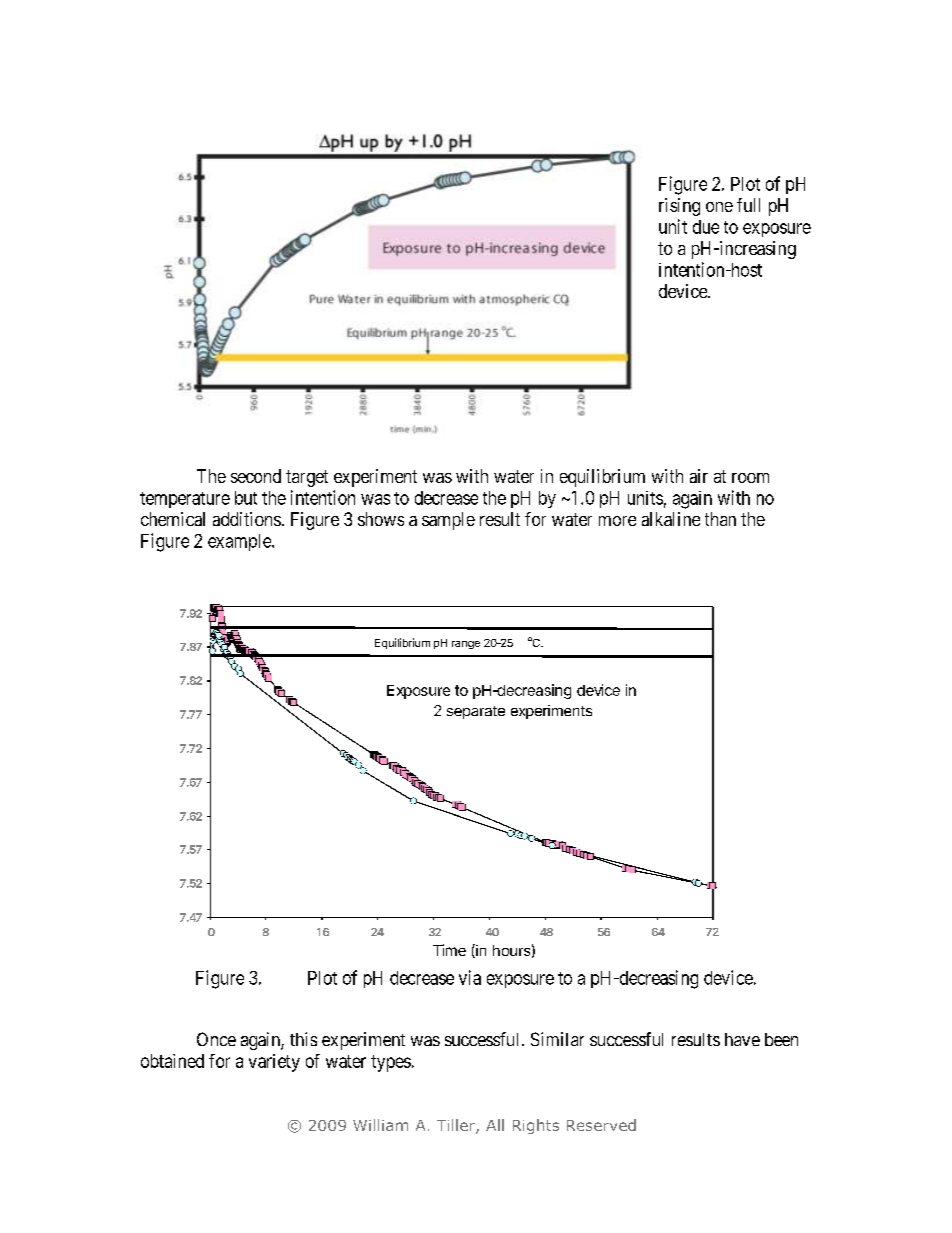 This page has height=1233, width=952. What do you see at coordinates (466, 645) in the page?
I see `range` at bounding box center [466, 645].
